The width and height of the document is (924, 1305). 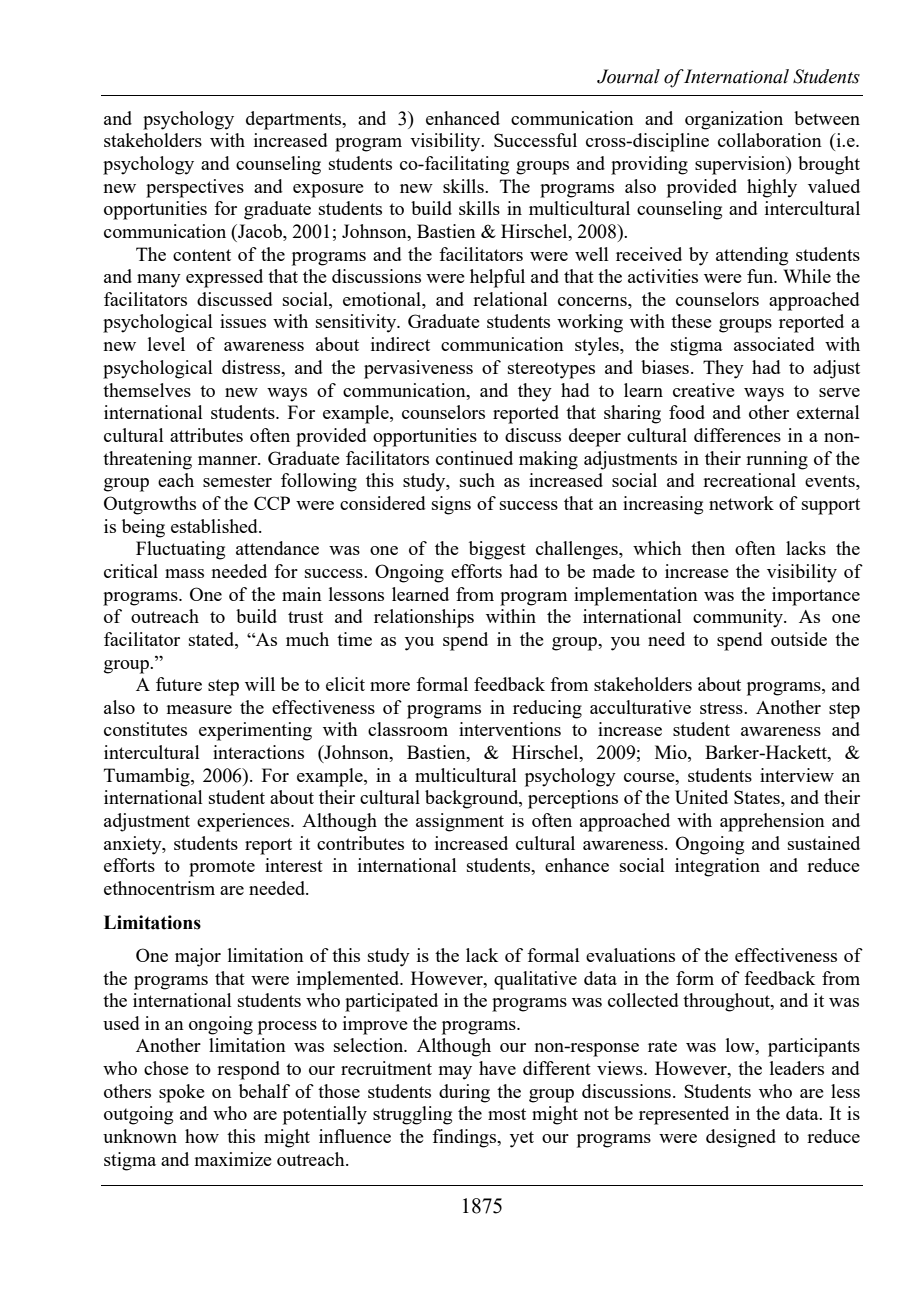 I want to click on maximize, so click(x=233, y=1159).
